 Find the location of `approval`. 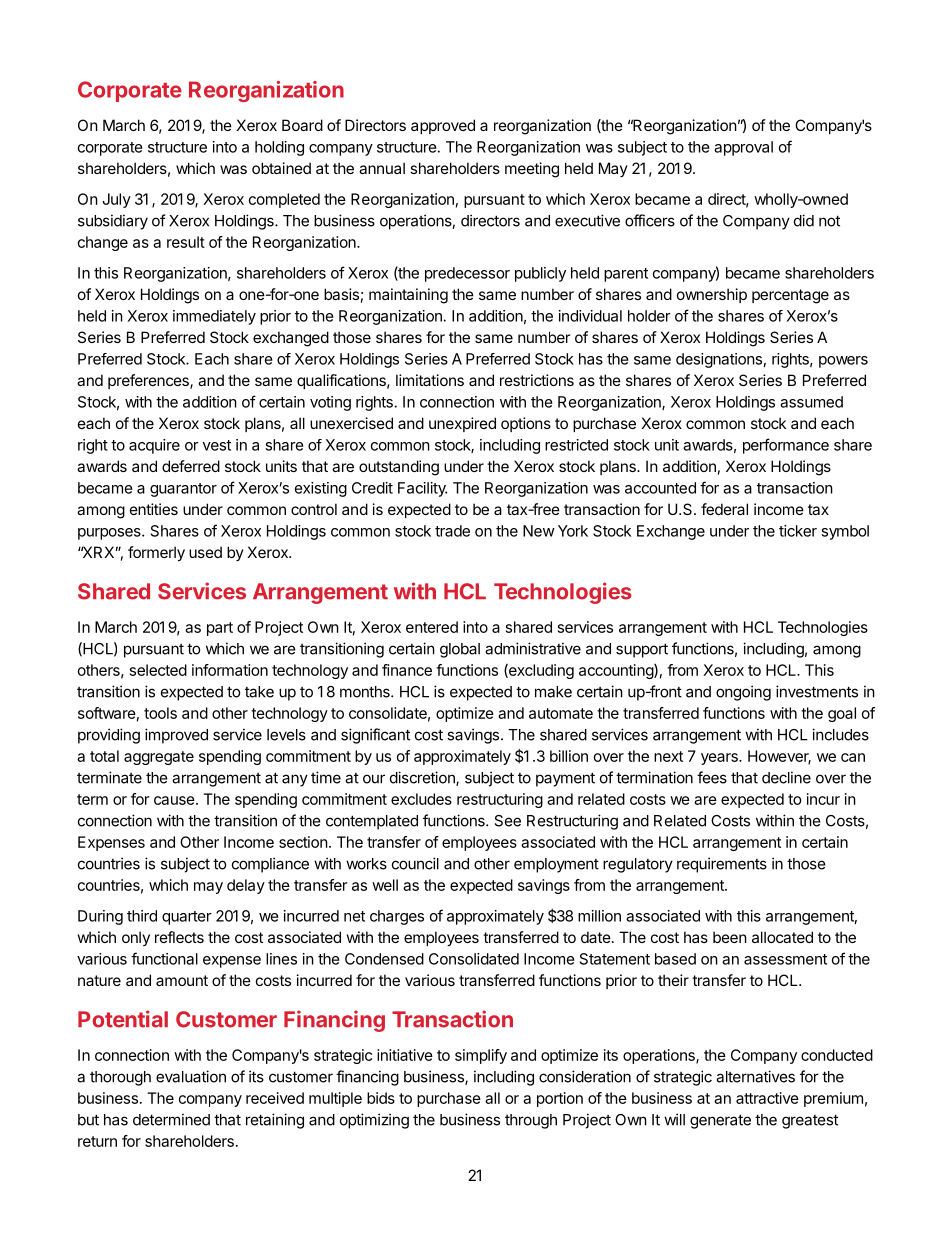

approval is located at coordinates (743, 148).
